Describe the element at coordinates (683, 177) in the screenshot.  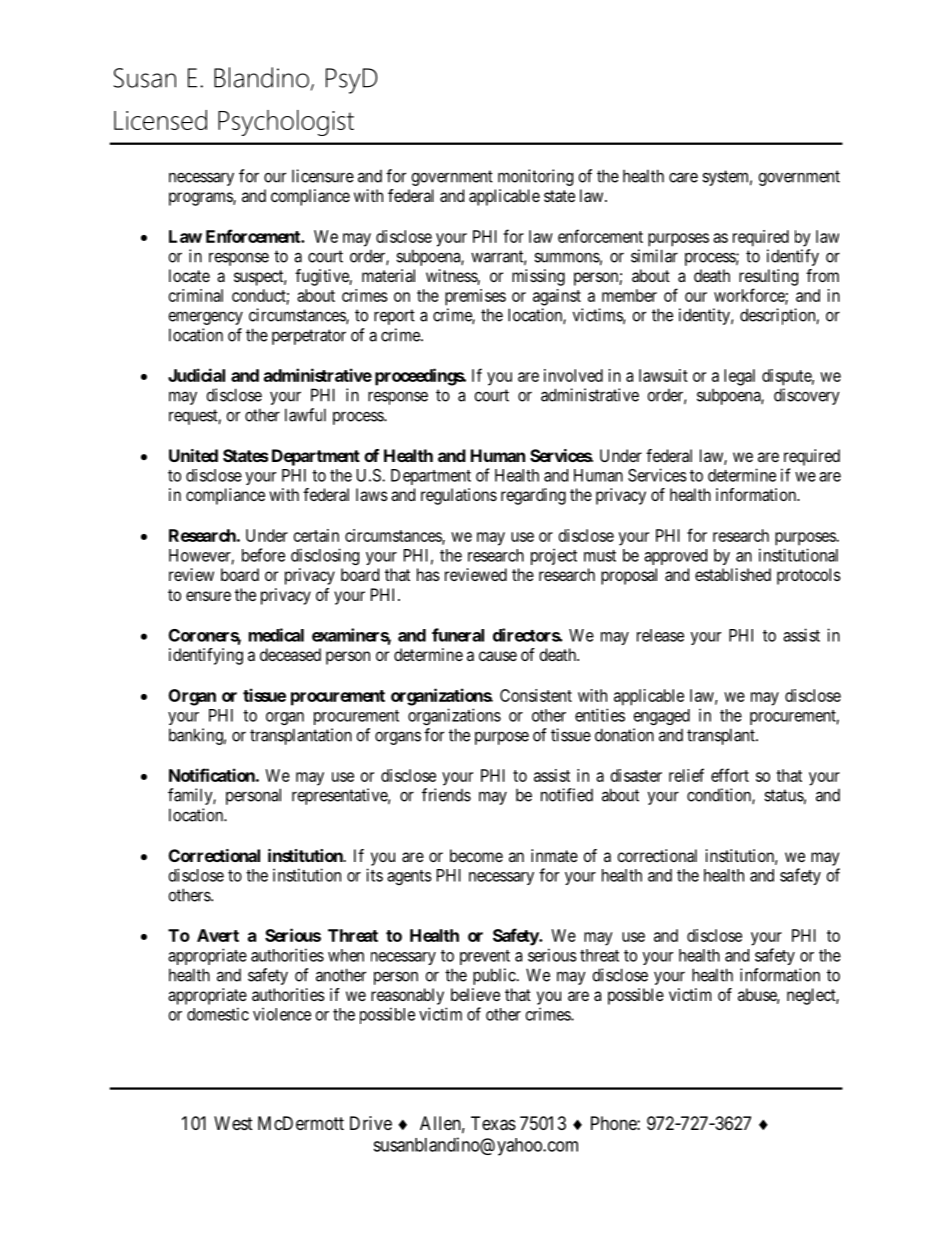
I see `care` at that location.
